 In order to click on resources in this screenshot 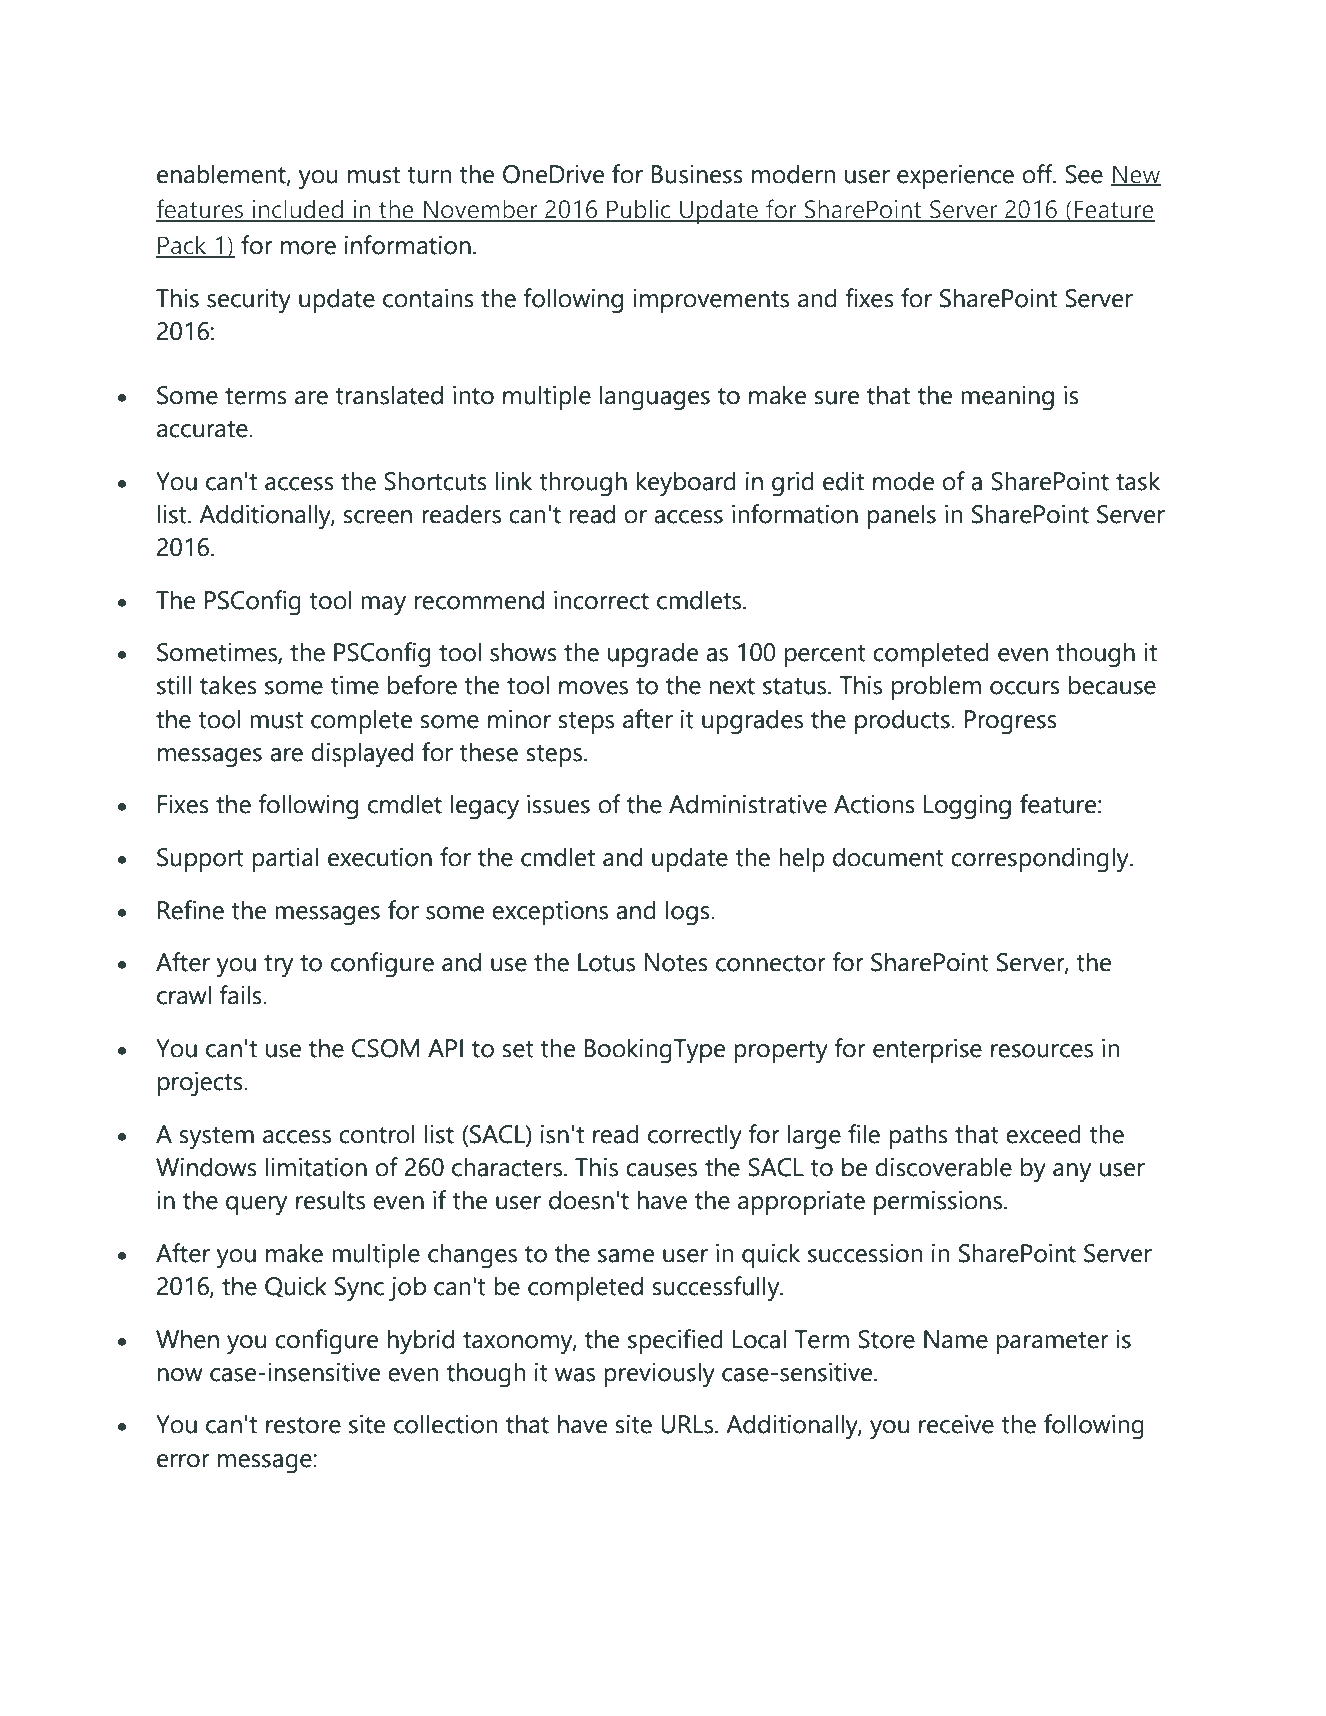, I will do `click(1042, 1051)`.
